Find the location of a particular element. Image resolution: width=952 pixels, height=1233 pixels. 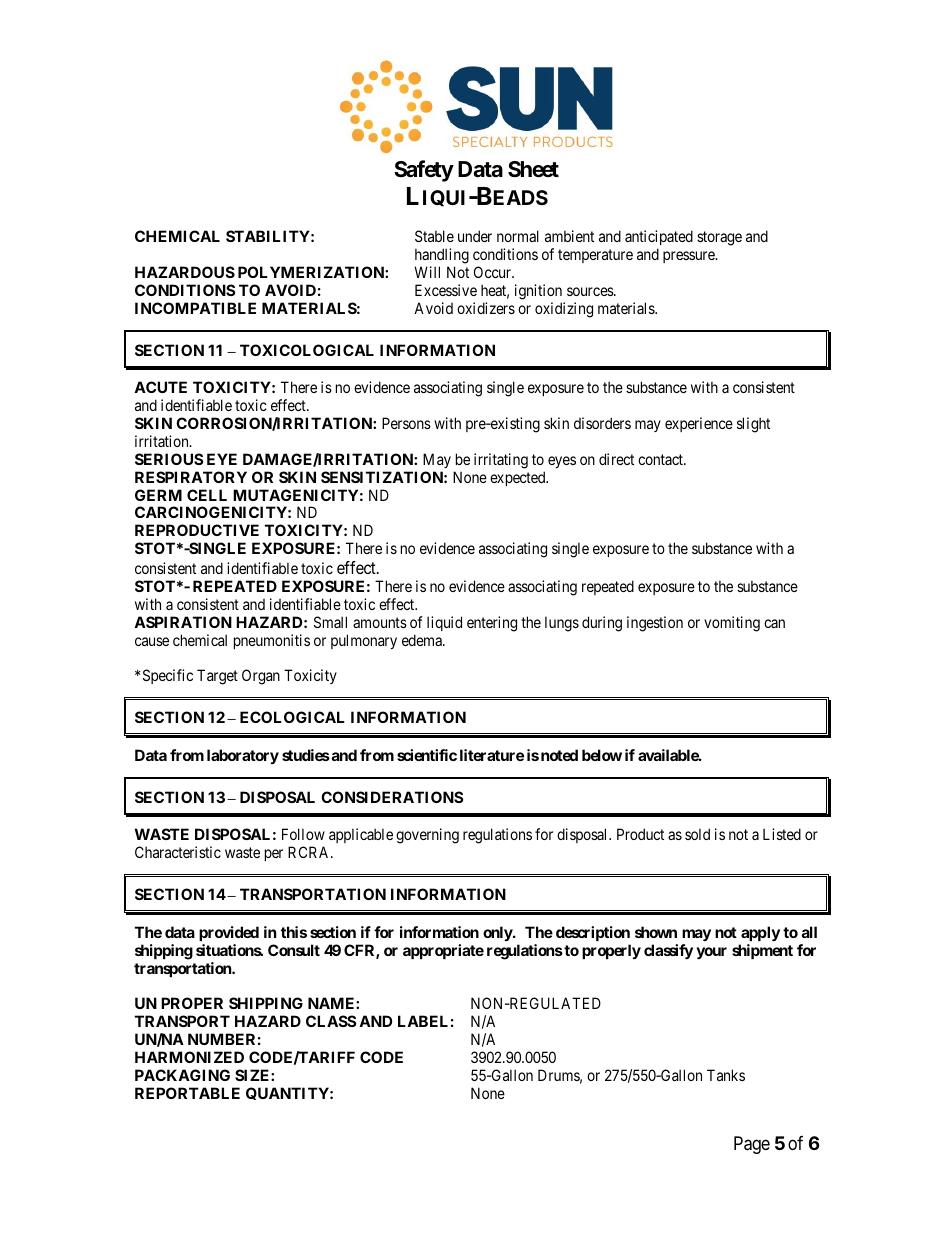

Target is located at coordinates (217, 677).
